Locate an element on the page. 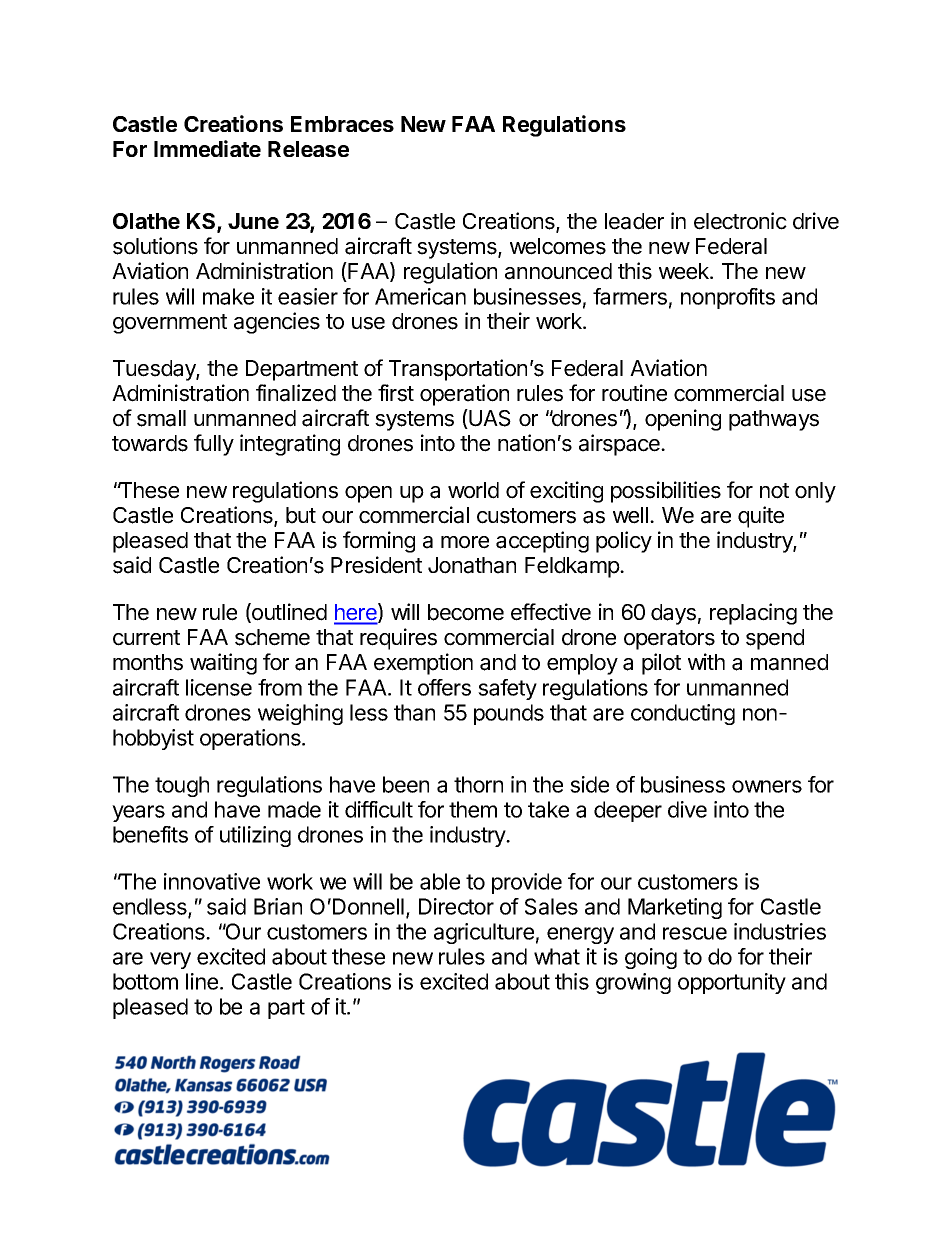 This image has height=1233, width=952. quite is located at coordinates (761, 517).
